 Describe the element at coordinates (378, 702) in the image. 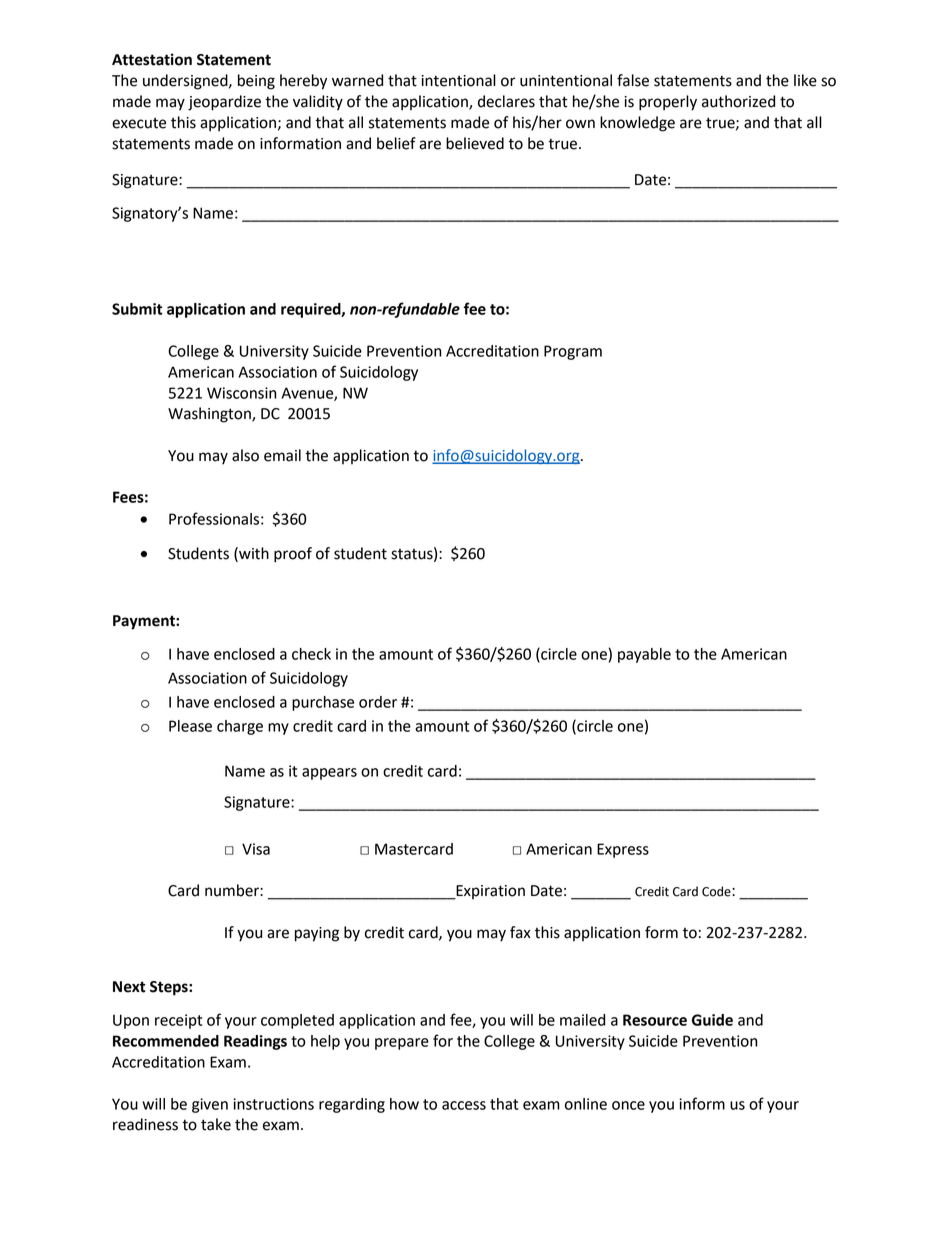

I see `order` at that location.
